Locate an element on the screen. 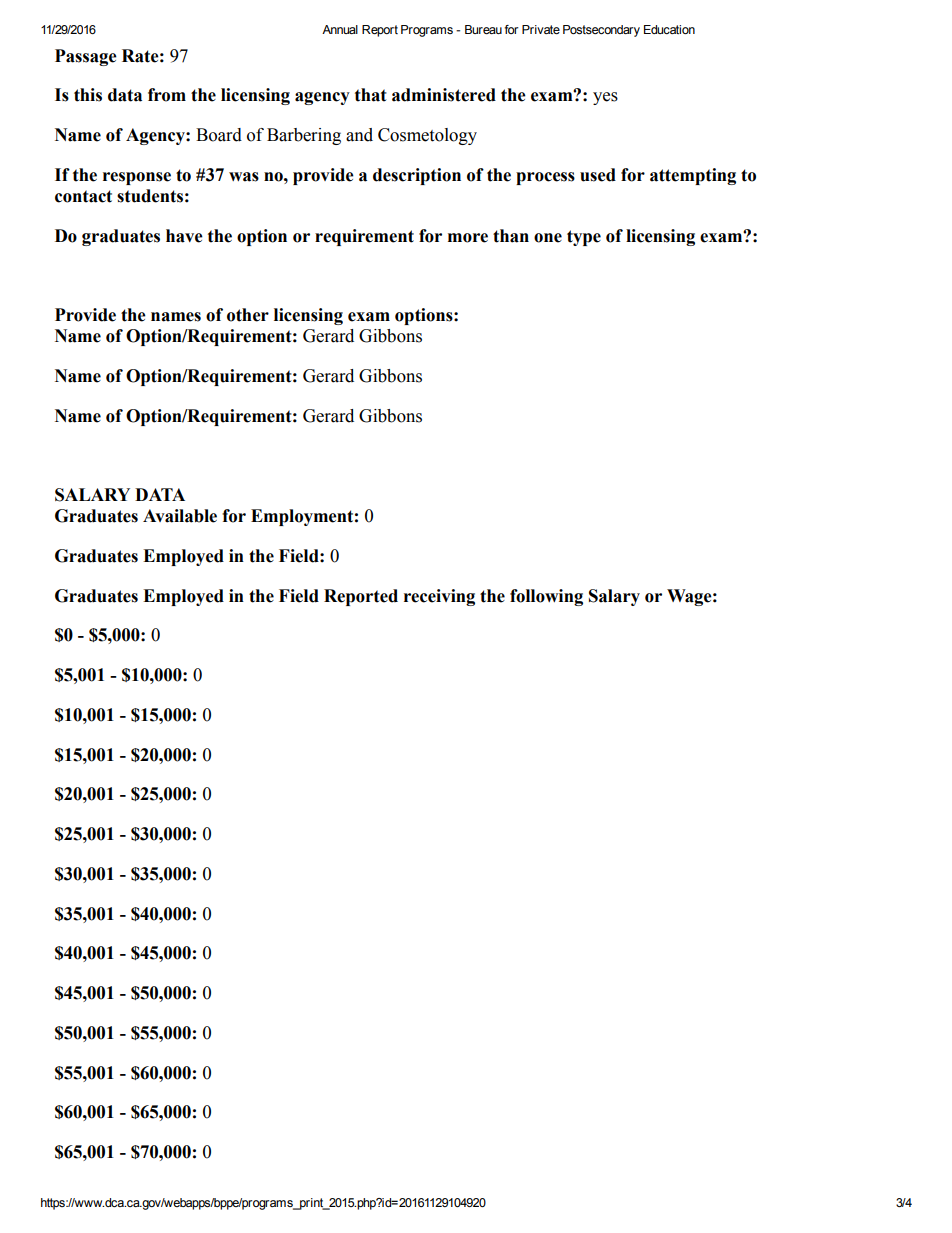 The image size is (952, 1233). following is located at coordinates (546, 597).
